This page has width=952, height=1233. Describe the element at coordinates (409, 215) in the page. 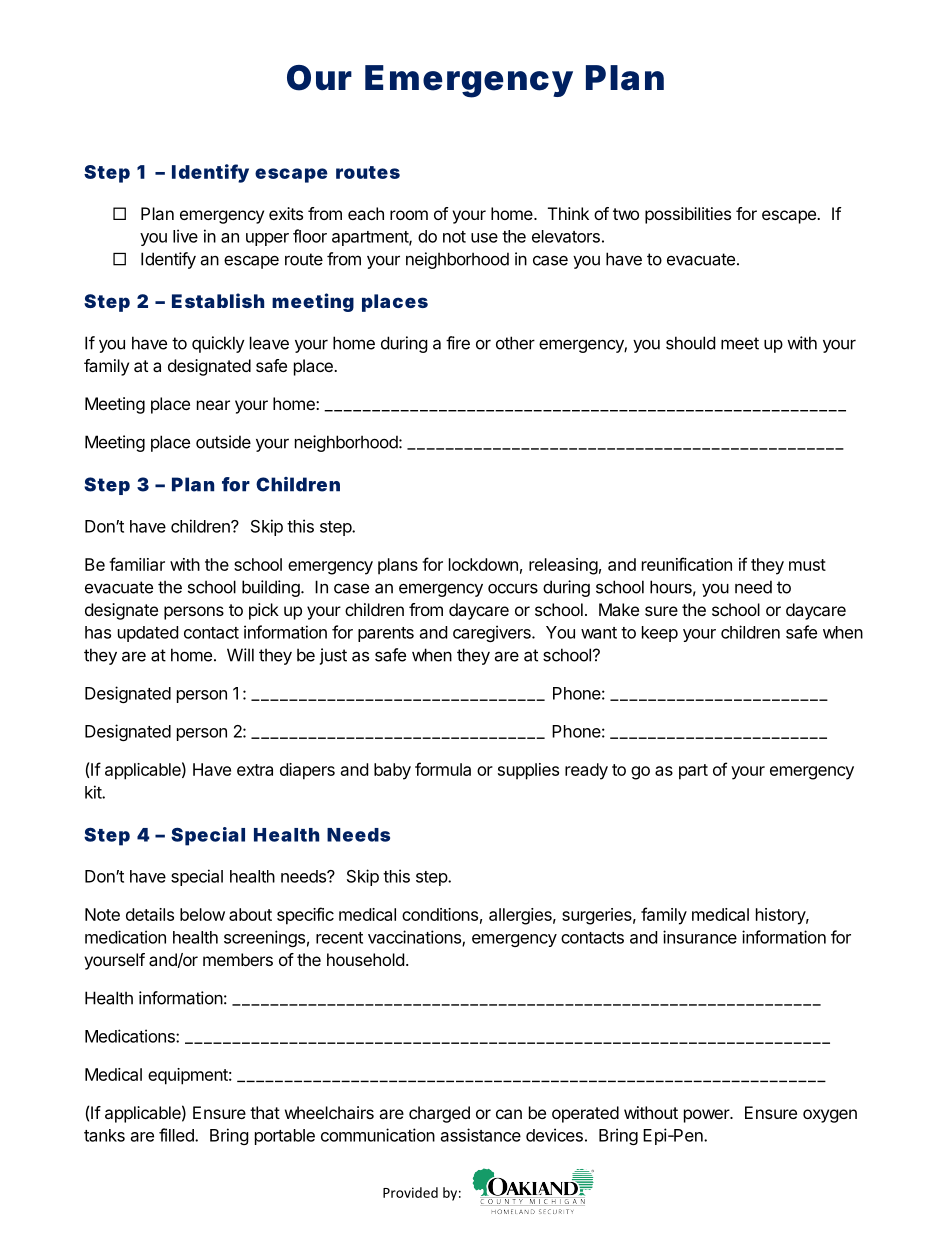

I see `room` at that location.
